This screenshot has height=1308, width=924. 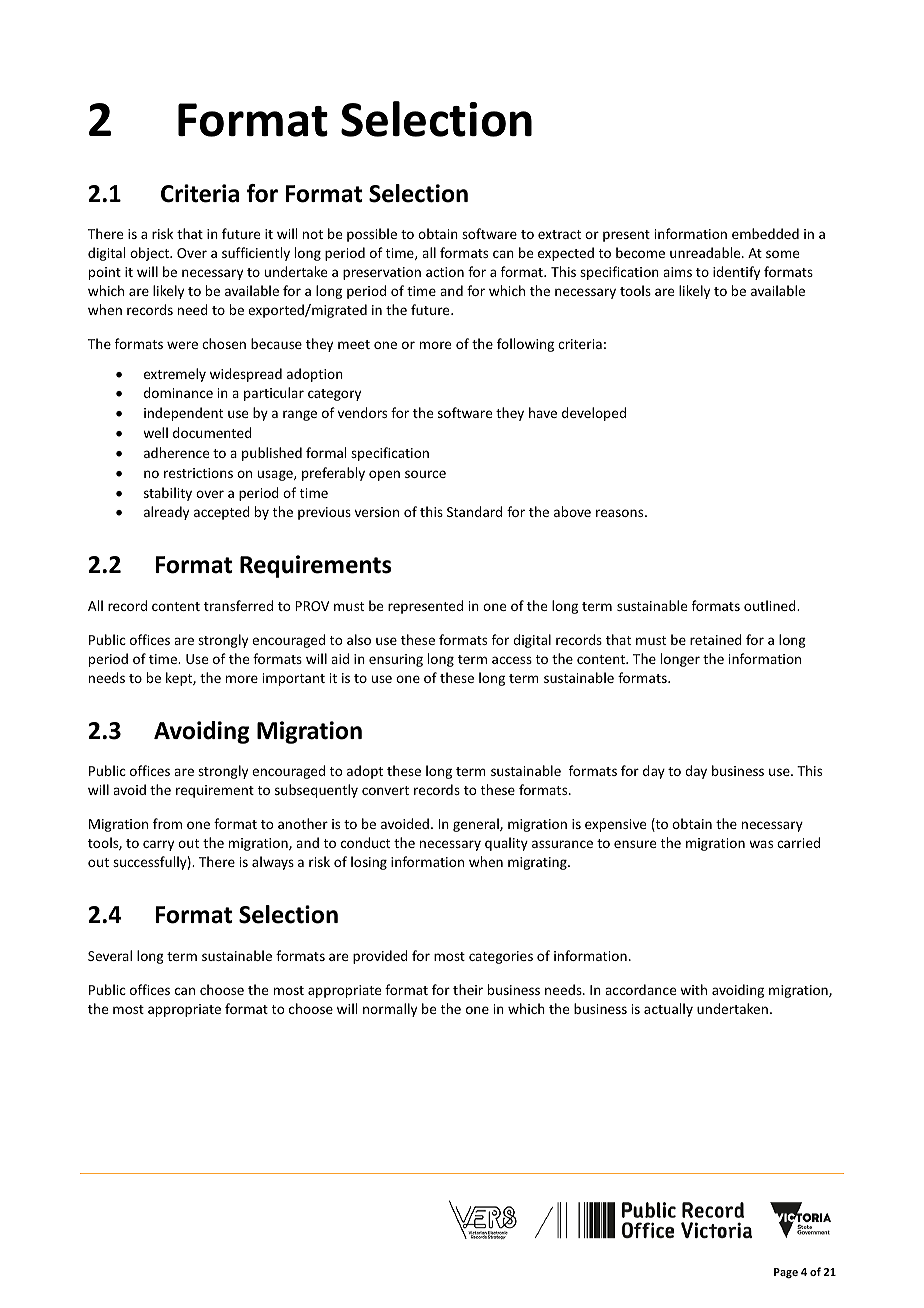 What do you see at coordinates (110, 955) in the screenshot?
I see `Several` at bounding box center [110, 955].
